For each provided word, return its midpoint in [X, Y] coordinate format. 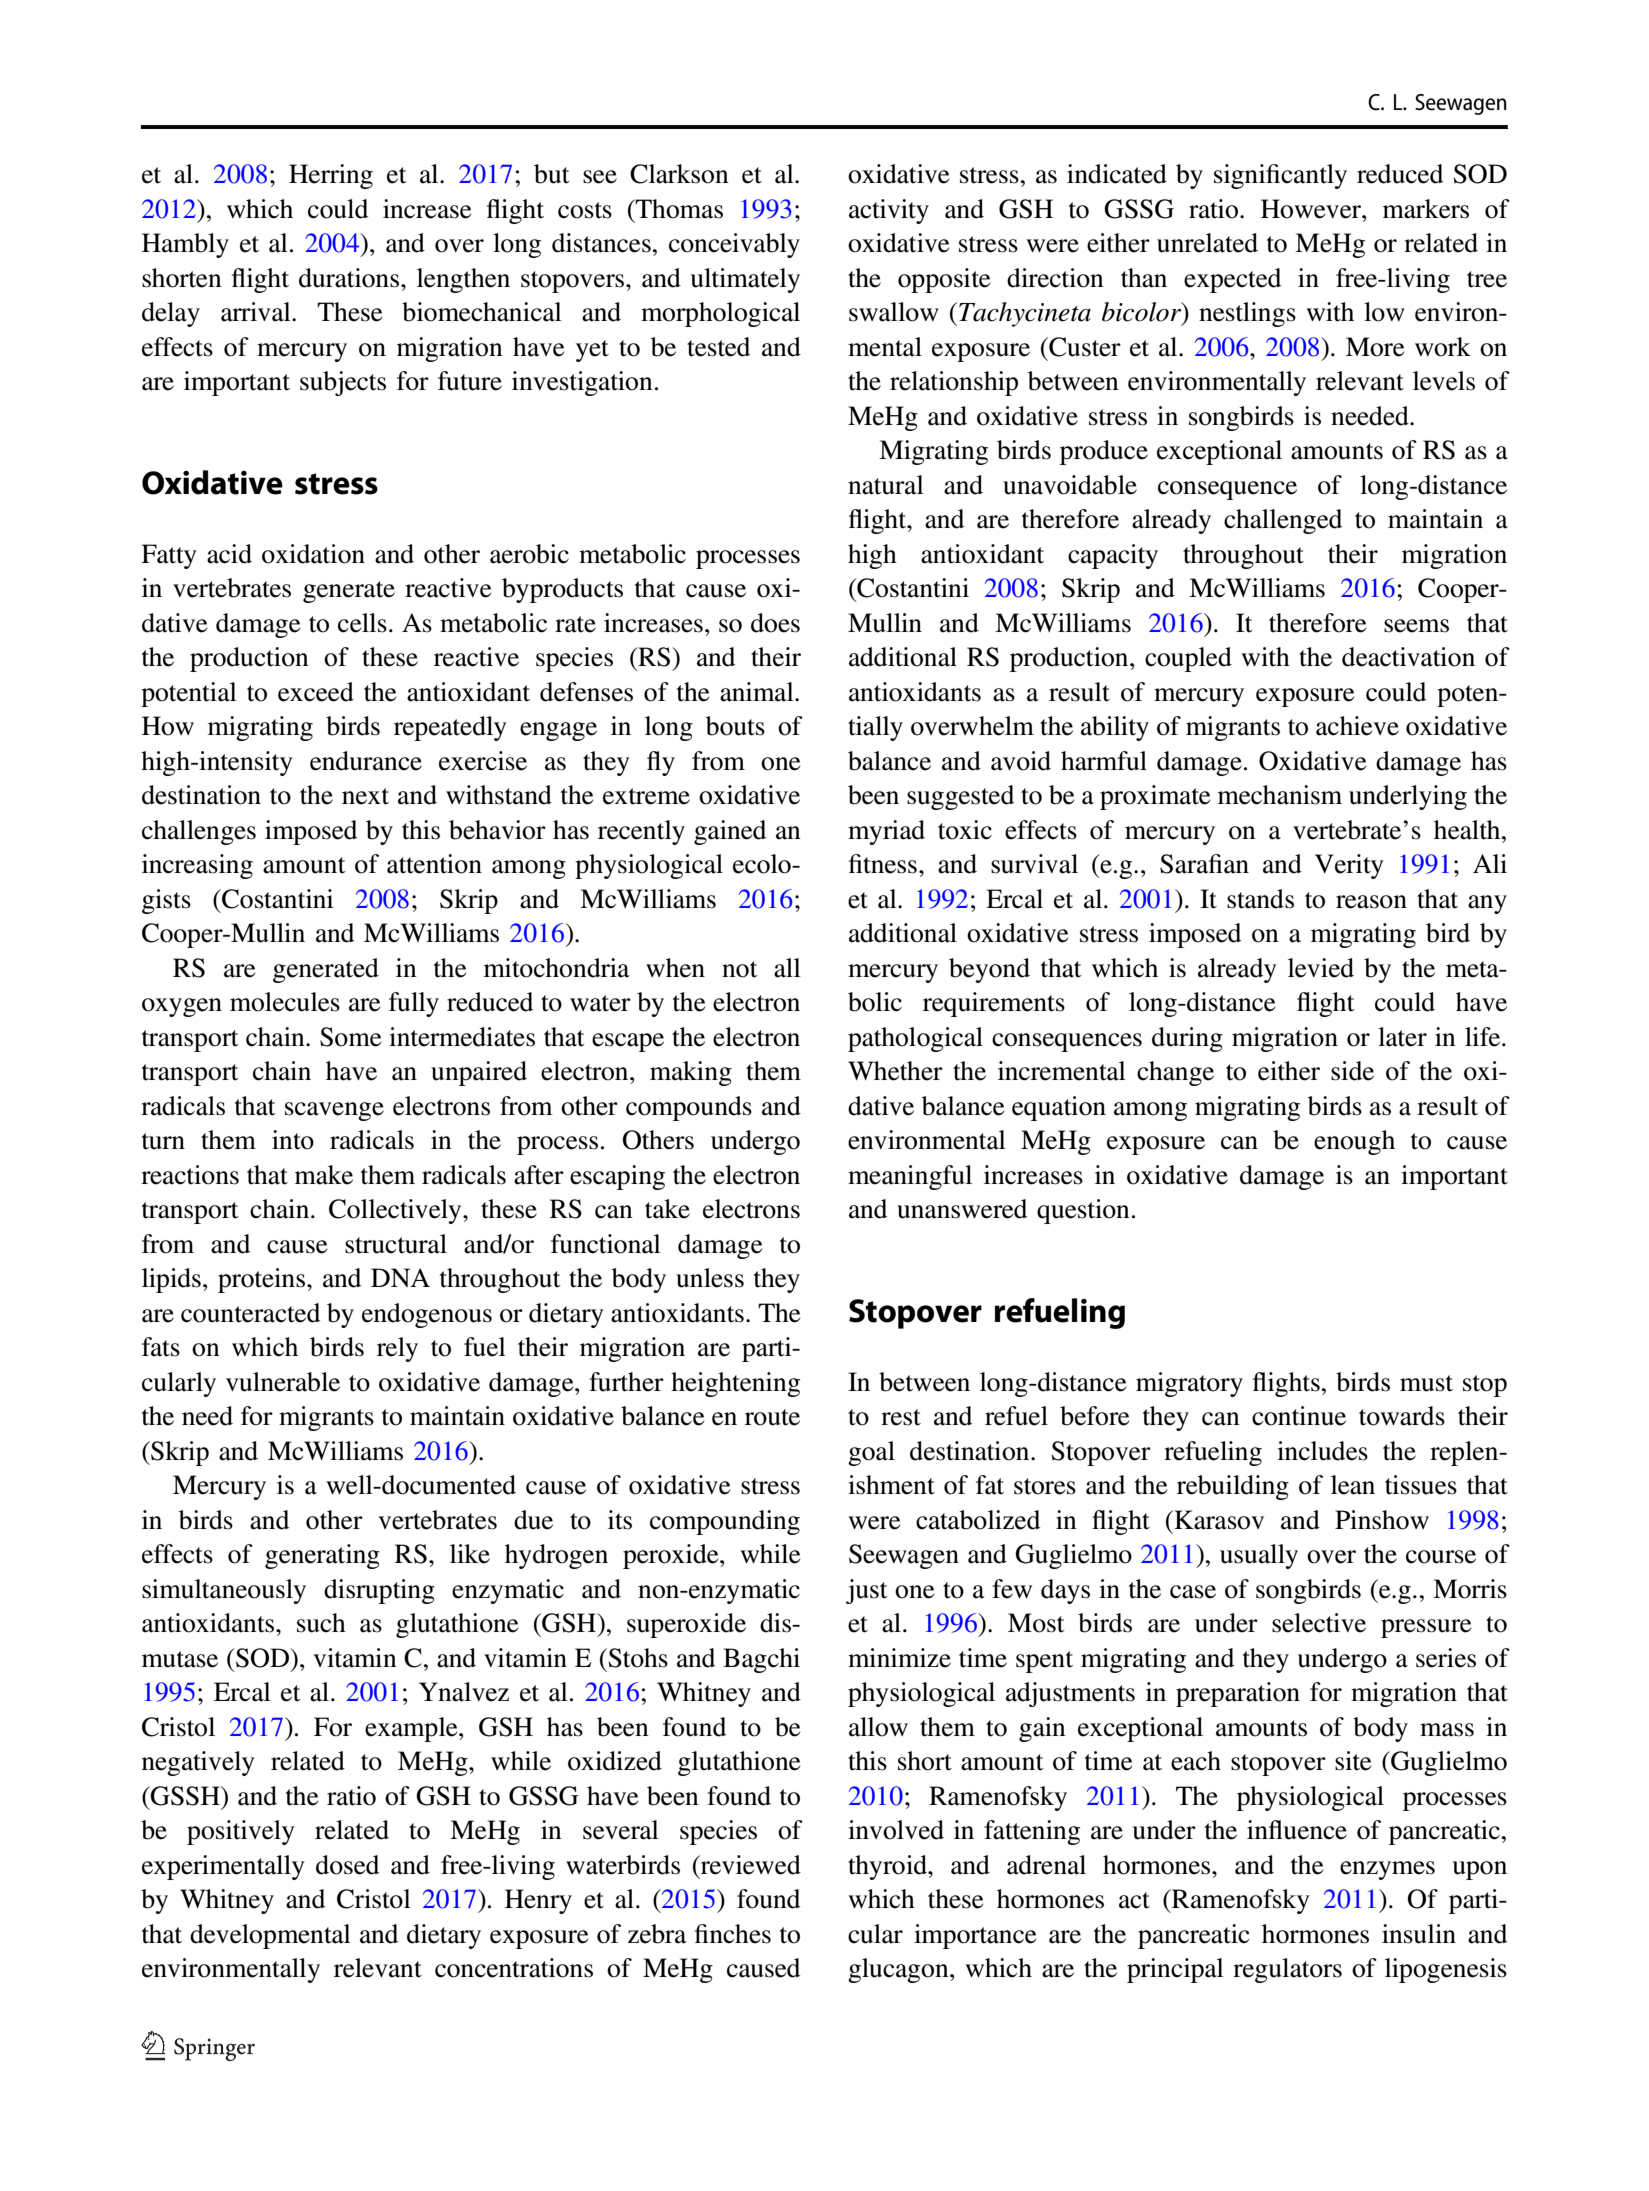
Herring [331, 176]
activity [889, 211]
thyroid [888, 1867]
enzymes [1387, 1870]
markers [1426, 209]
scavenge [334, 1111]
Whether [895, 1071]
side [1352, 1071]
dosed [347, 1865]
